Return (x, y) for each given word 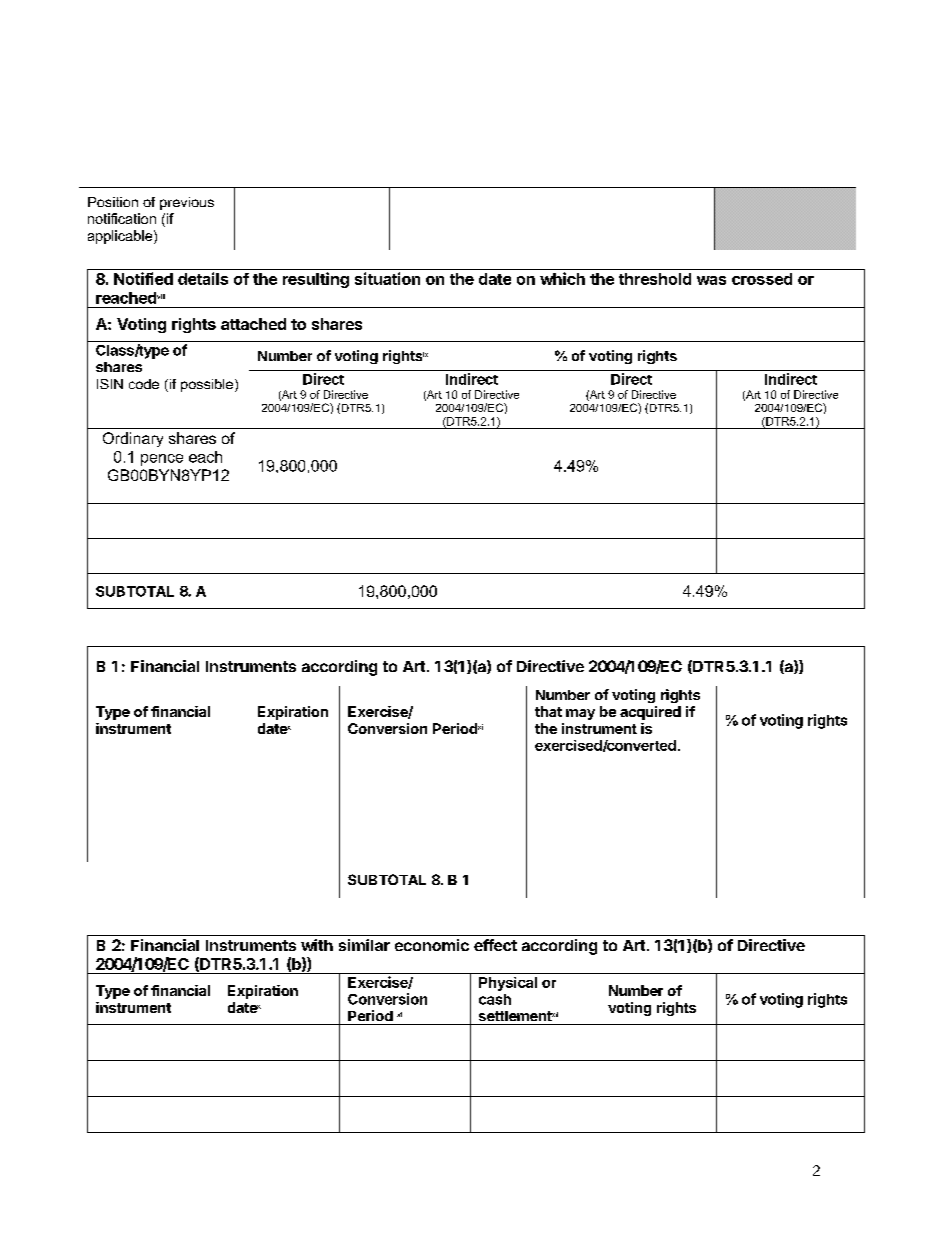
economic (432, 945)
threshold (655, 279)
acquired (650, 713)
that (548, 711)
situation (387, 278)
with (317, 945)
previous (187, 203)
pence (162, 460)
